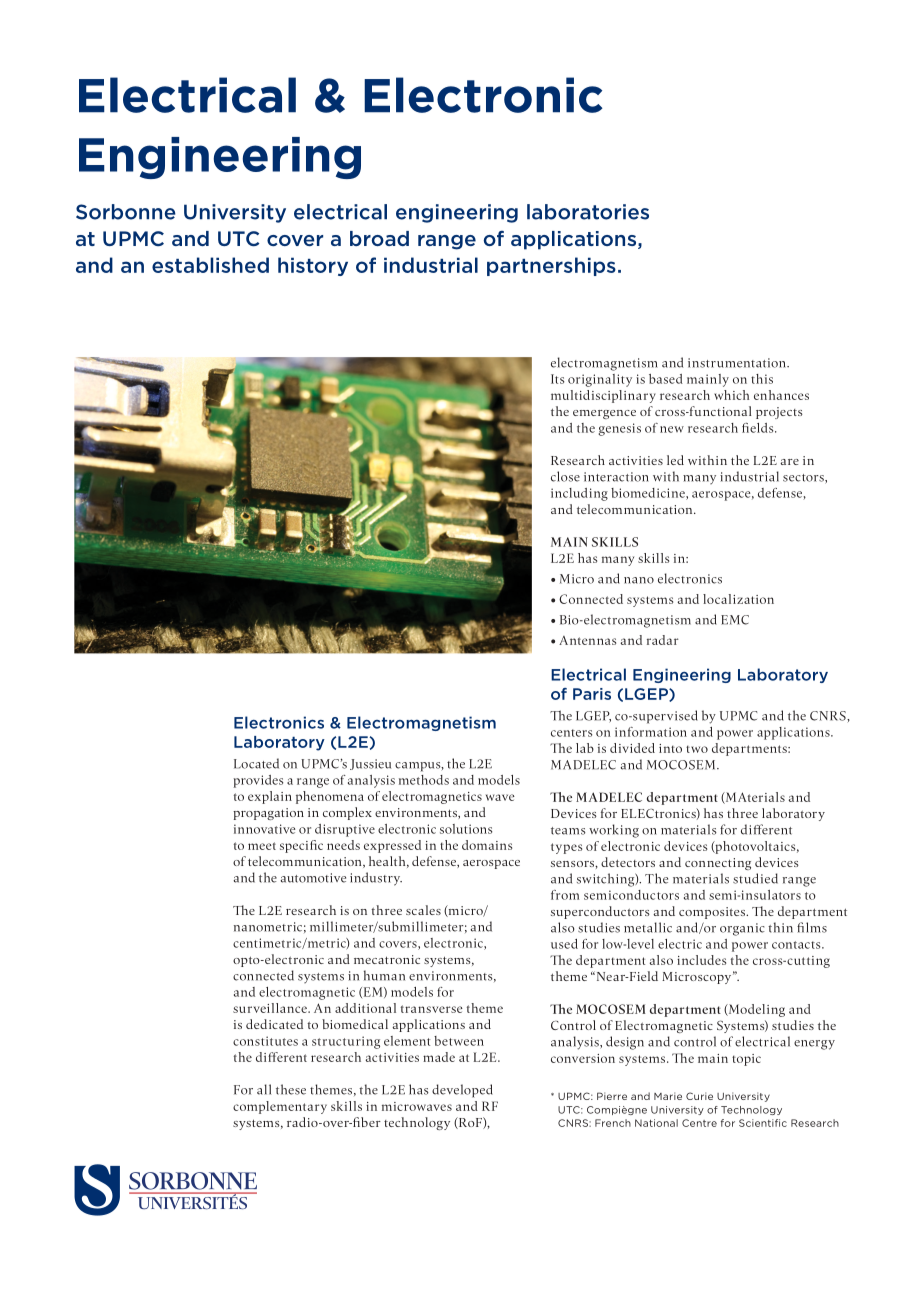  I want to click on close, so click(565, 476).
